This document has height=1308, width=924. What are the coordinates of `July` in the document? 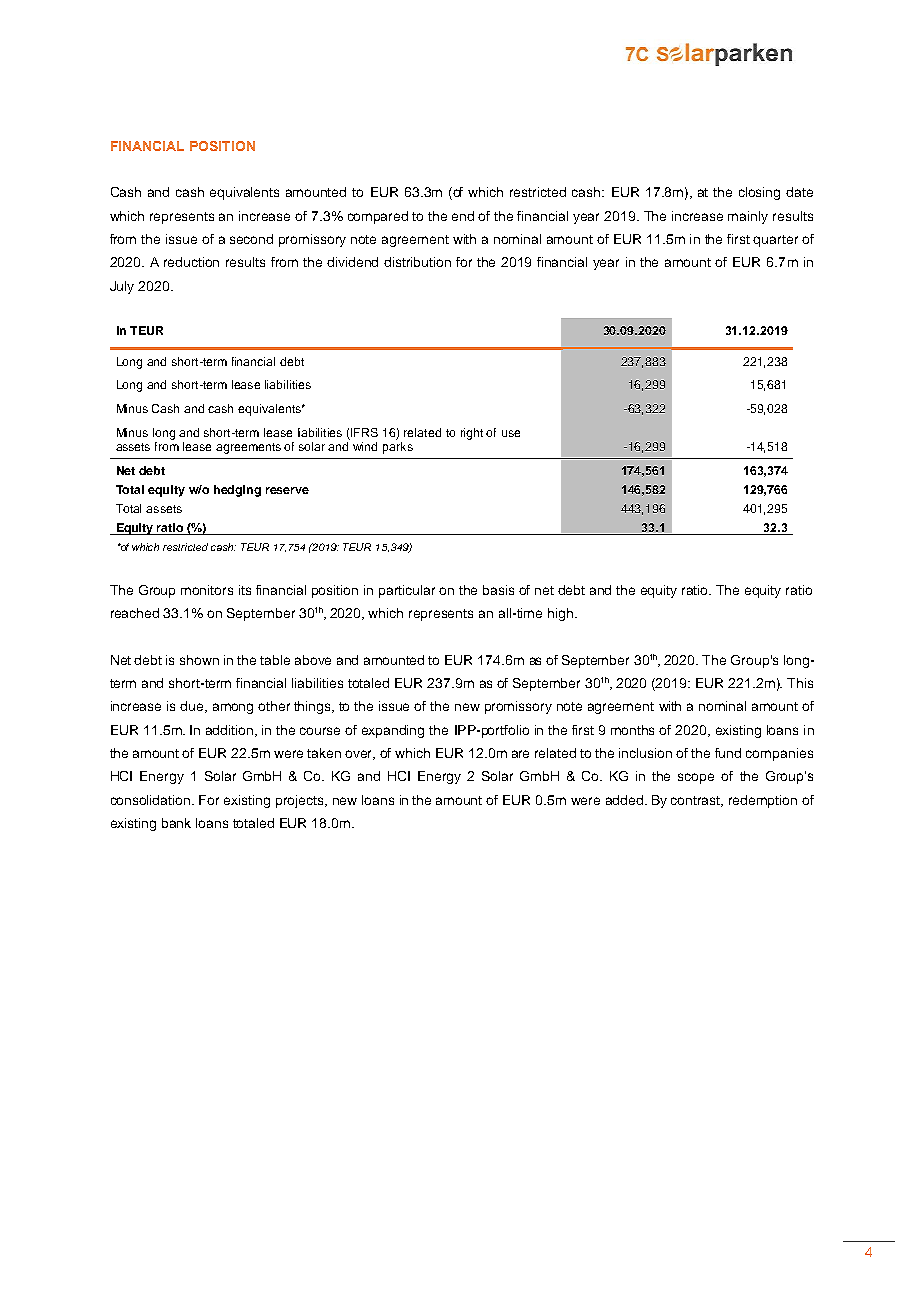 It's located at (122, 287).
